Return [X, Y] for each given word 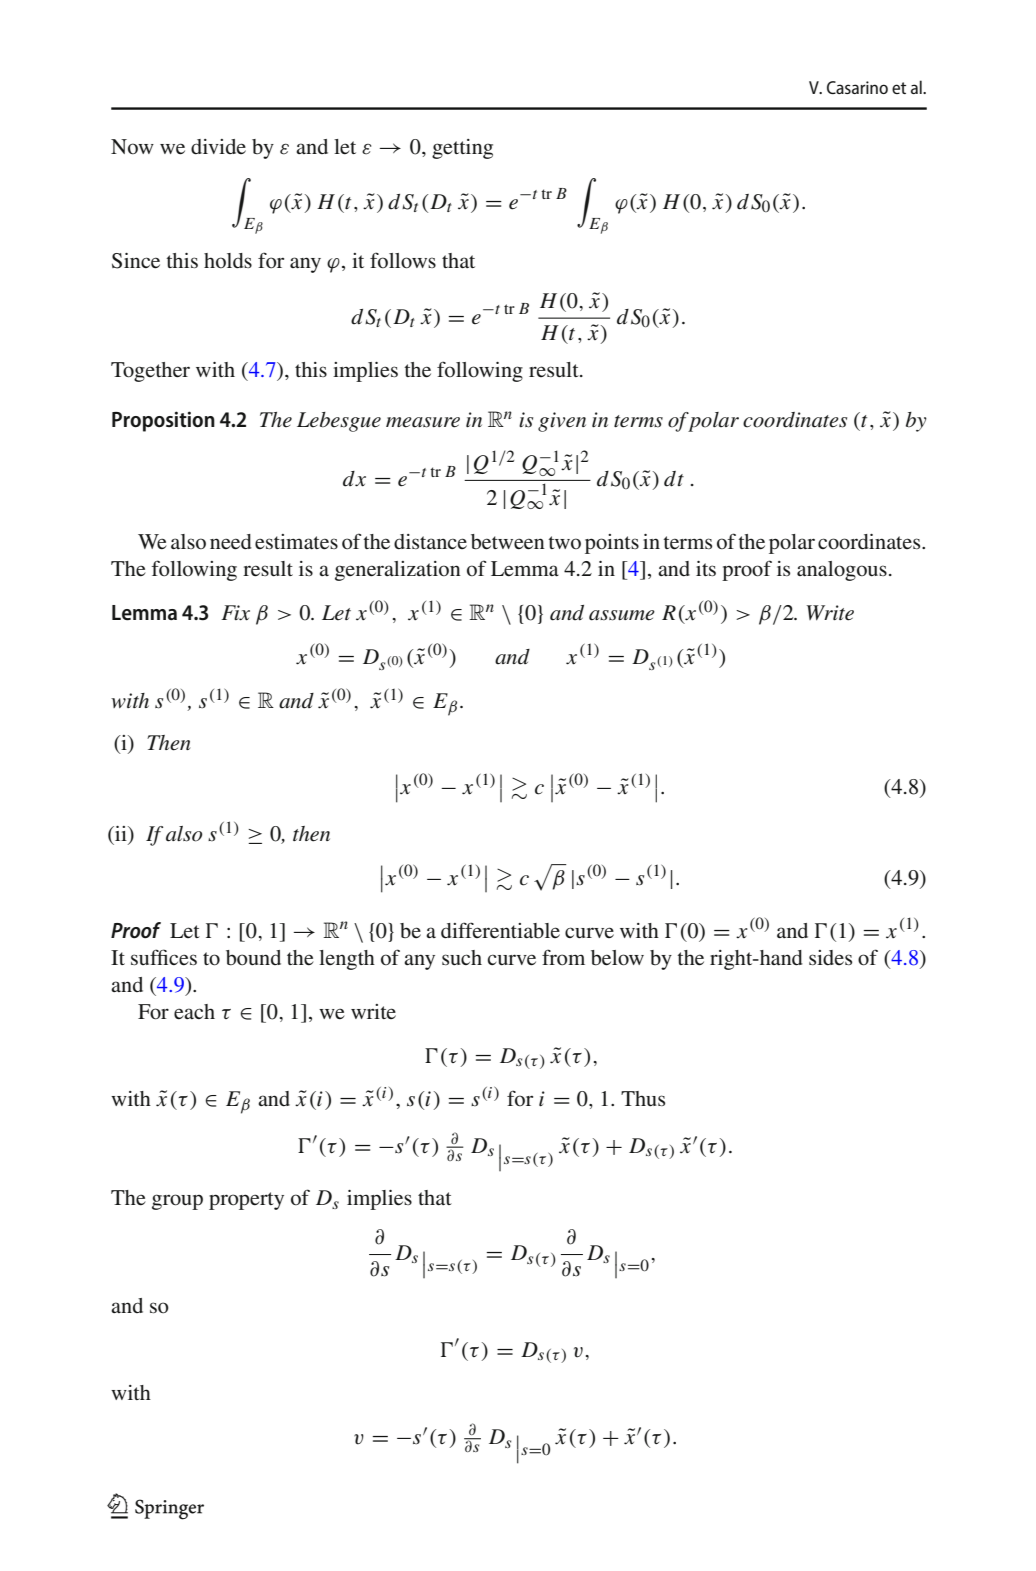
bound [253, 958]
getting [462, 149]
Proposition [163, 421]
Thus [643, 1098]
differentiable [500, 930]
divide [218, 147]
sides [830, 958]
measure [423, 422]
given [562, 422]
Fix [235, 613]
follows [403, 260]
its [706, 568]
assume [622, 615]
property [246, 1201]
